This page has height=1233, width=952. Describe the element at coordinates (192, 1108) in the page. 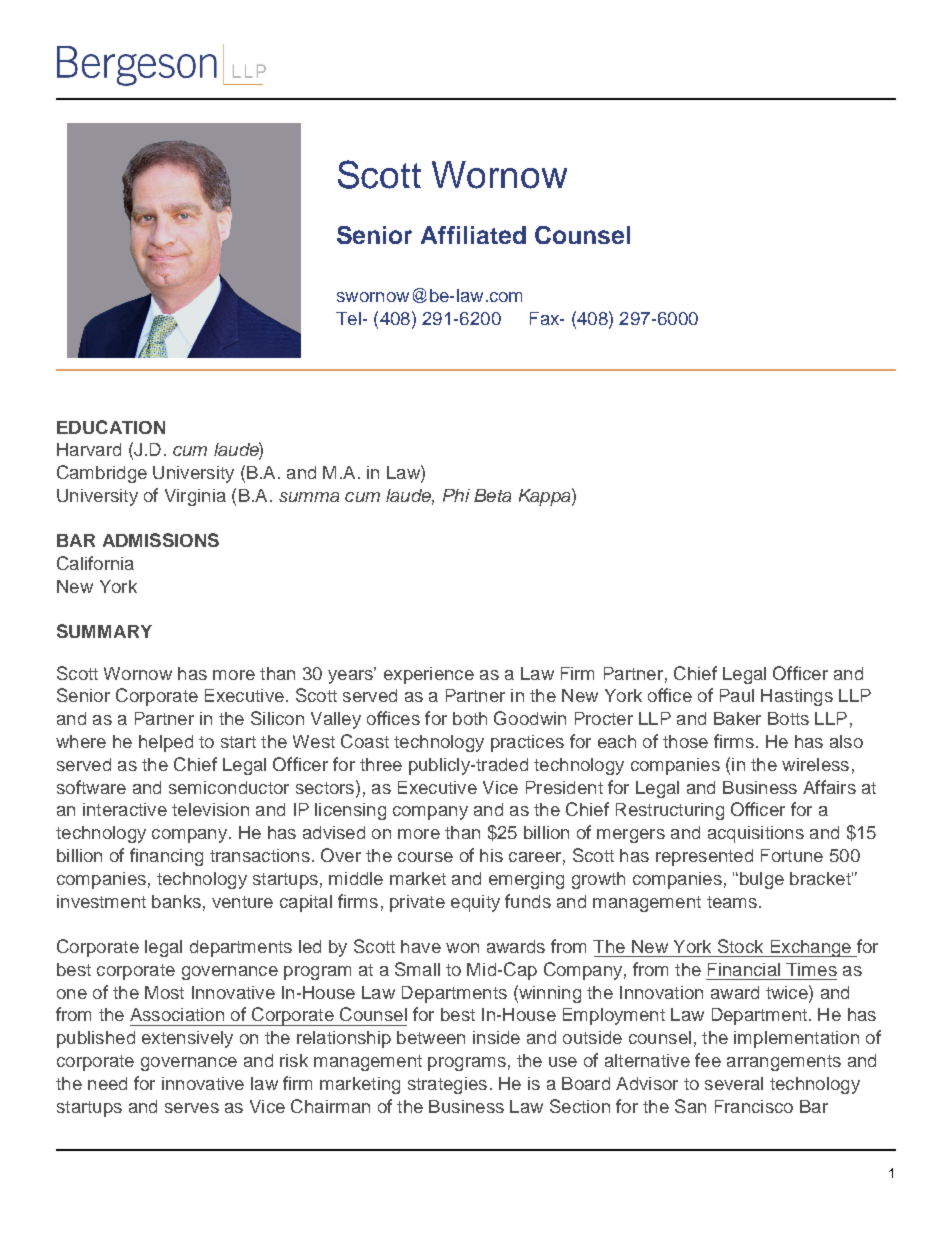

I see `serves` at that location.
